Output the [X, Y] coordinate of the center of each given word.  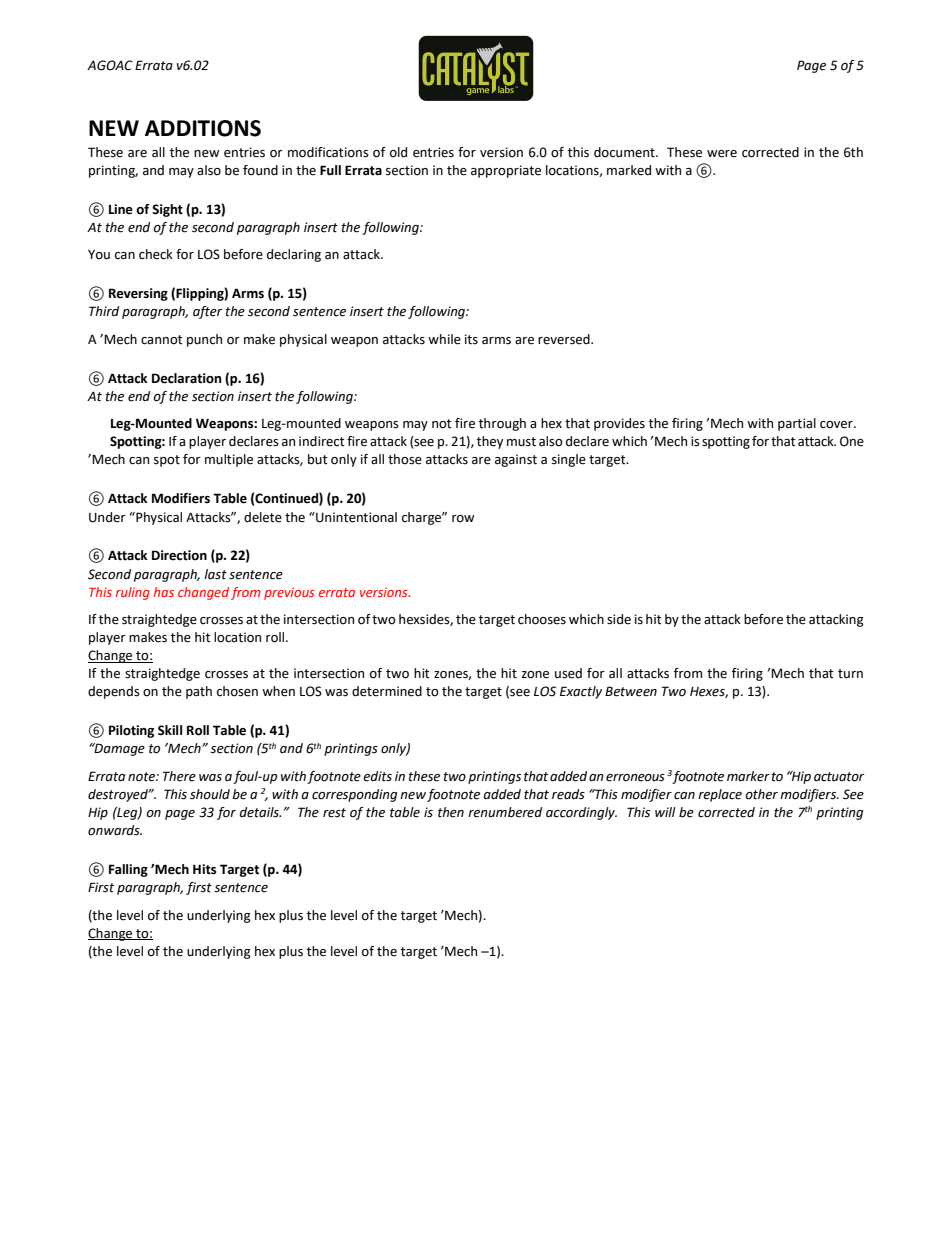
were [722, 154]
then [451, 812]
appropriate [506, 171]
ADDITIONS [203, 128]
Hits [204, 869]
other [761, 794]
